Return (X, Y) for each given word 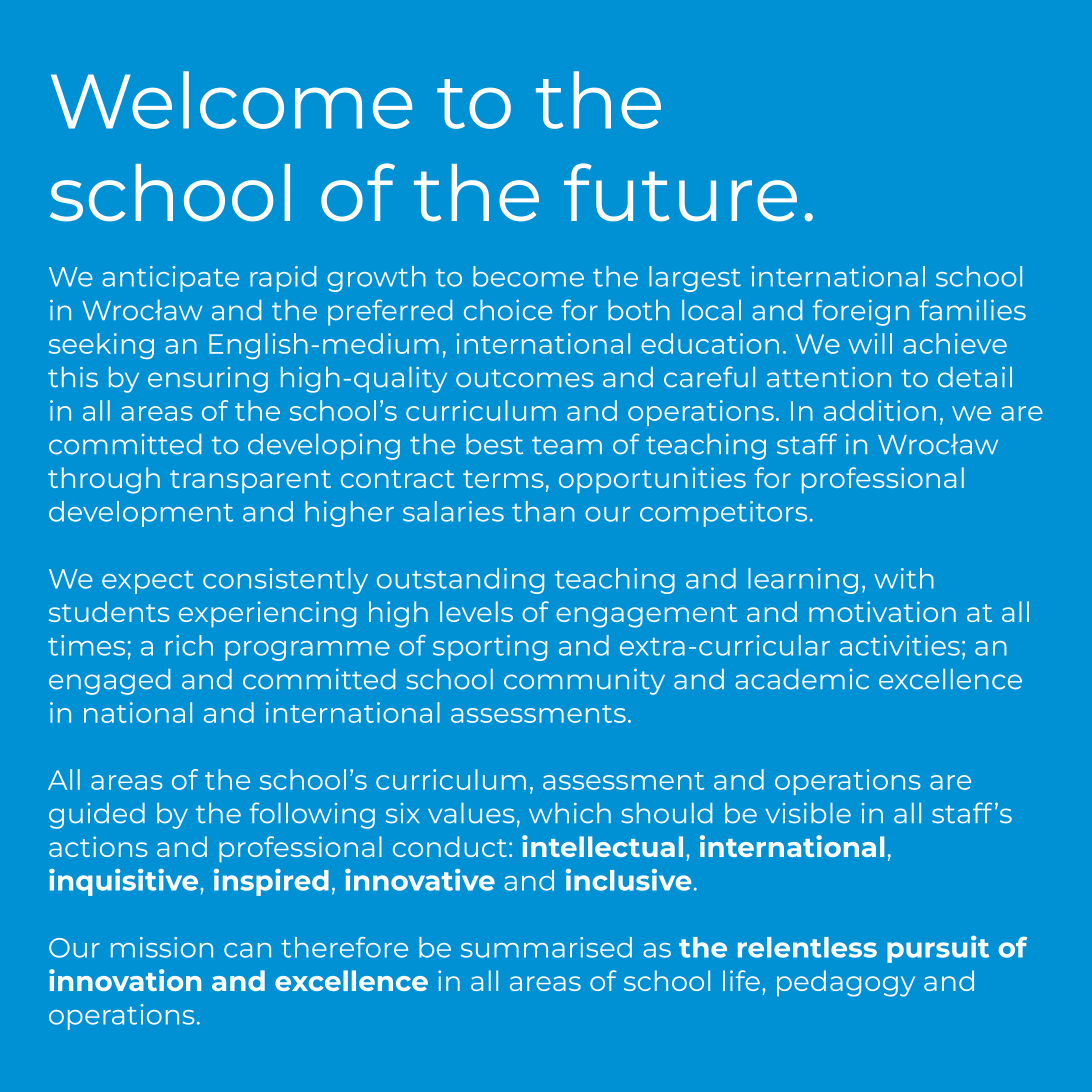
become (528, 276)
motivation (882, 611)
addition (880, 410)
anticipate (170, 279)
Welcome (231, 100)
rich (189, 645)
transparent (250, 482)
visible (808, 813)
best (494, 444)
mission (162, 947)
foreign (861, 312)
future (680, 192)
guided (97, 815)
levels (476, 611)
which (570, 813)
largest (695, 279)
